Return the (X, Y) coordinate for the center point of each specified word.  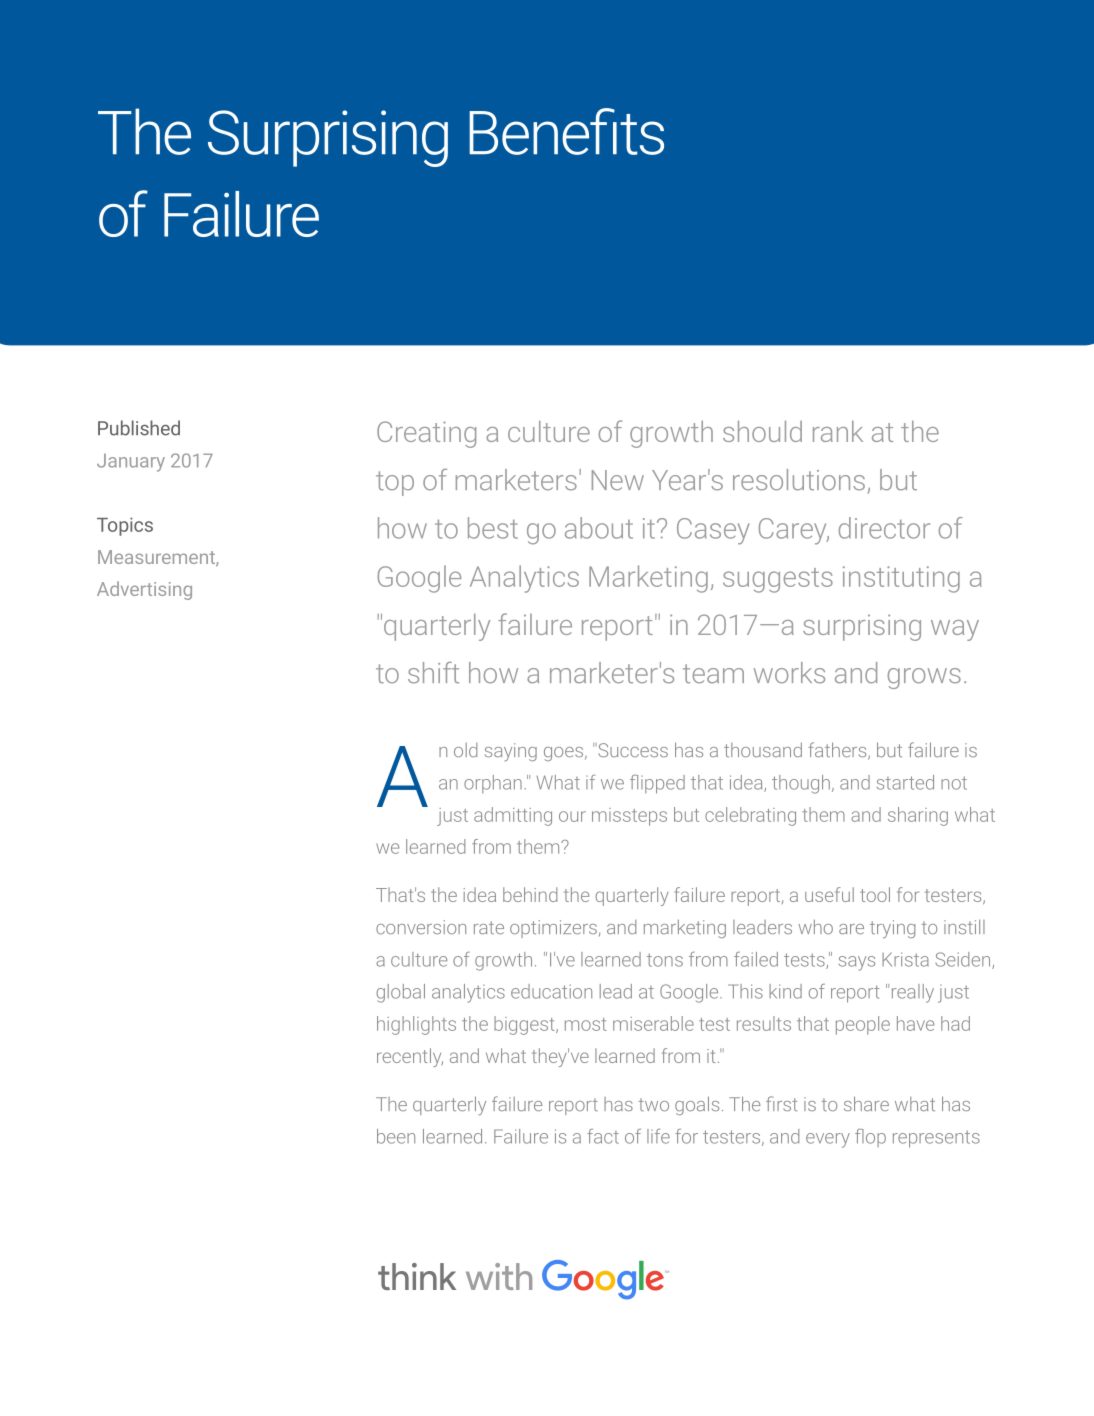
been (396, 1136)
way (955, 630)
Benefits (566, 131)
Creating (426, 434)
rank (838, 431)
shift (433, 673)
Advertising (144, 590)
